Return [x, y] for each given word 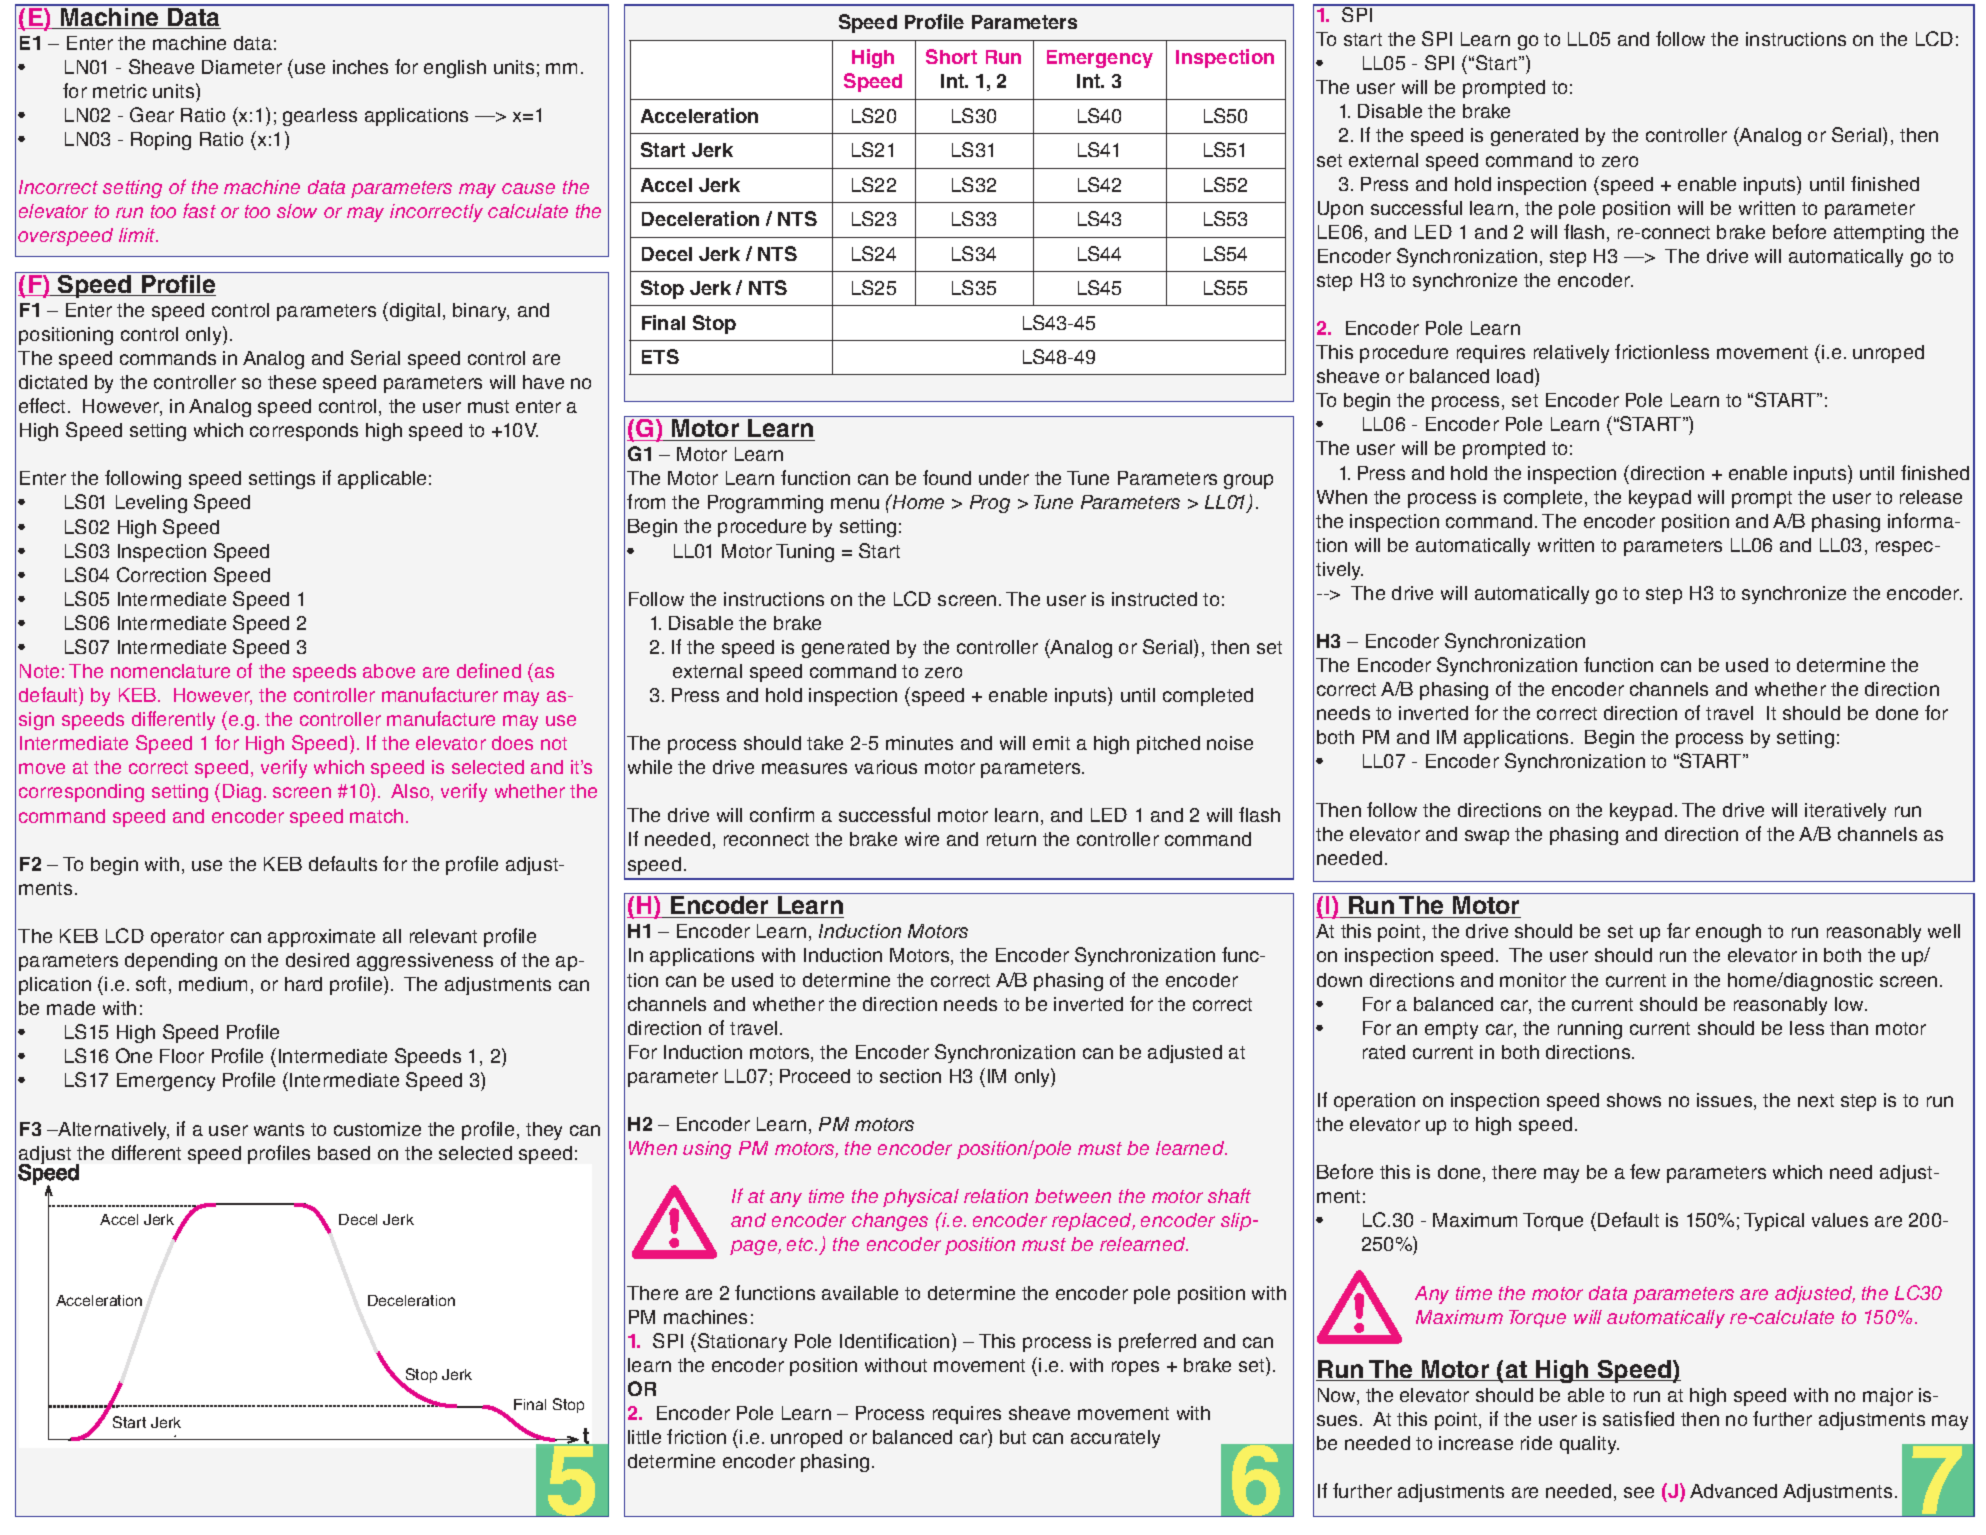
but [1013, 1437]
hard [303, 984]
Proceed [815, 1076]
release [1931, 497]
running [1590, 1030]
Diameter [242, 67]
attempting [1879, 234]
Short [951, 56]
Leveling [151, 504]
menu [855, 503]
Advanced [1733, 1491]
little [644, 1437]
